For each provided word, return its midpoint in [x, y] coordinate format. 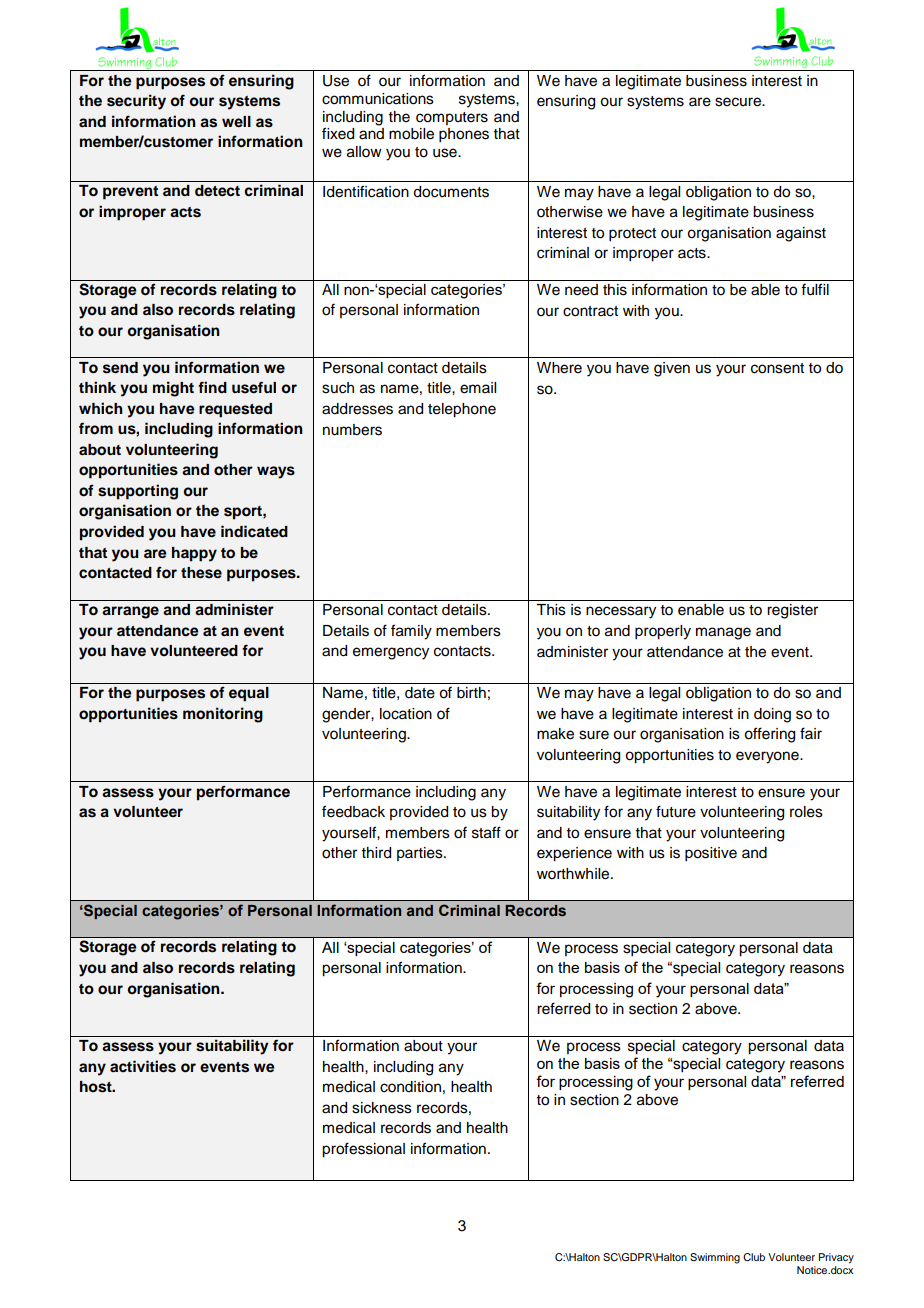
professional [363, 1150]
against [801, 234]
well [236, 121]
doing [772, 715]
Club [754, 1257]
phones [464, 135]
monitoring [223, 715]
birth [471, 692]
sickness [382, 1108]
